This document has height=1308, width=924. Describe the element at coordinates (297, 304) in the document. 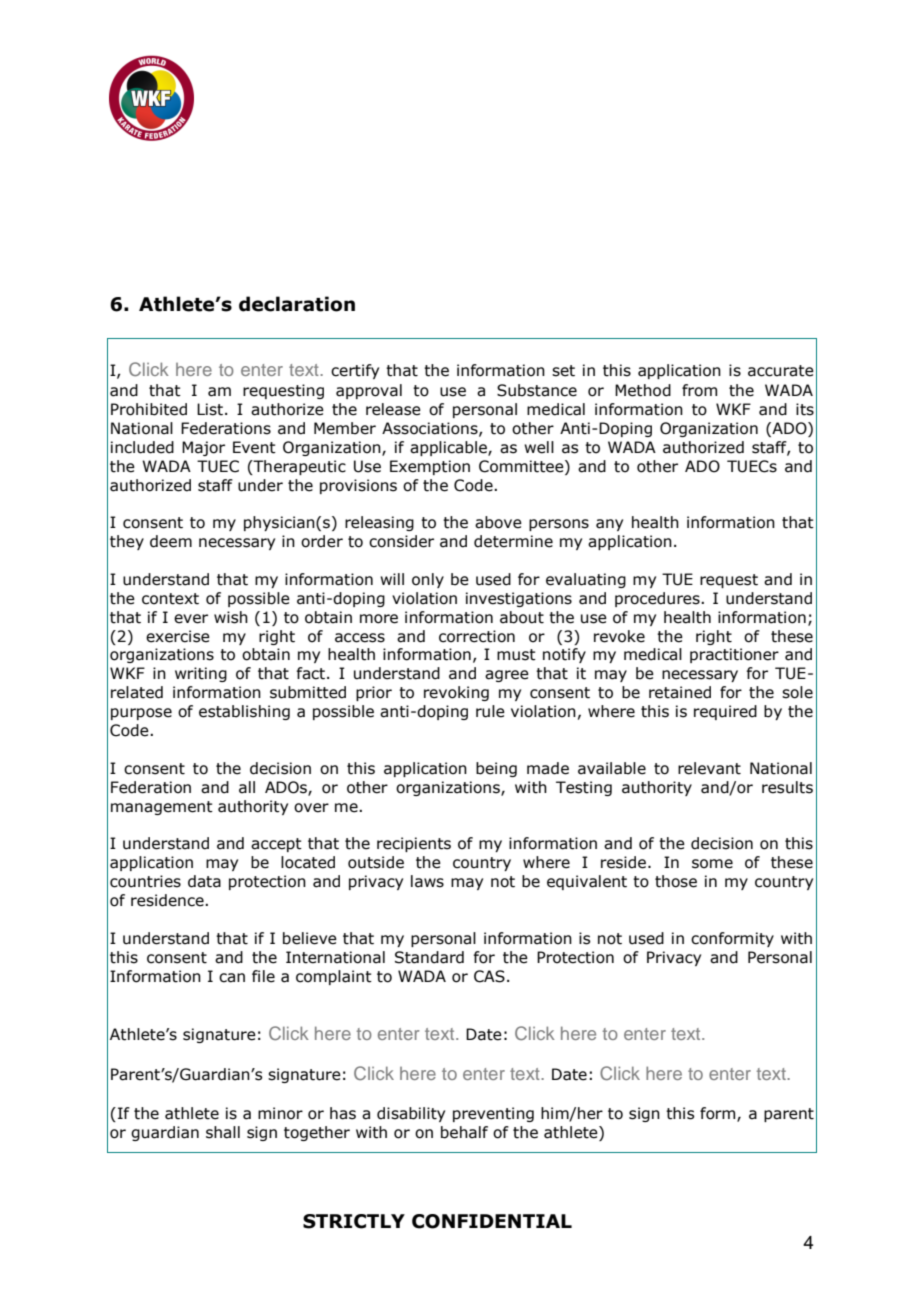

I see `declaration` at that location.
